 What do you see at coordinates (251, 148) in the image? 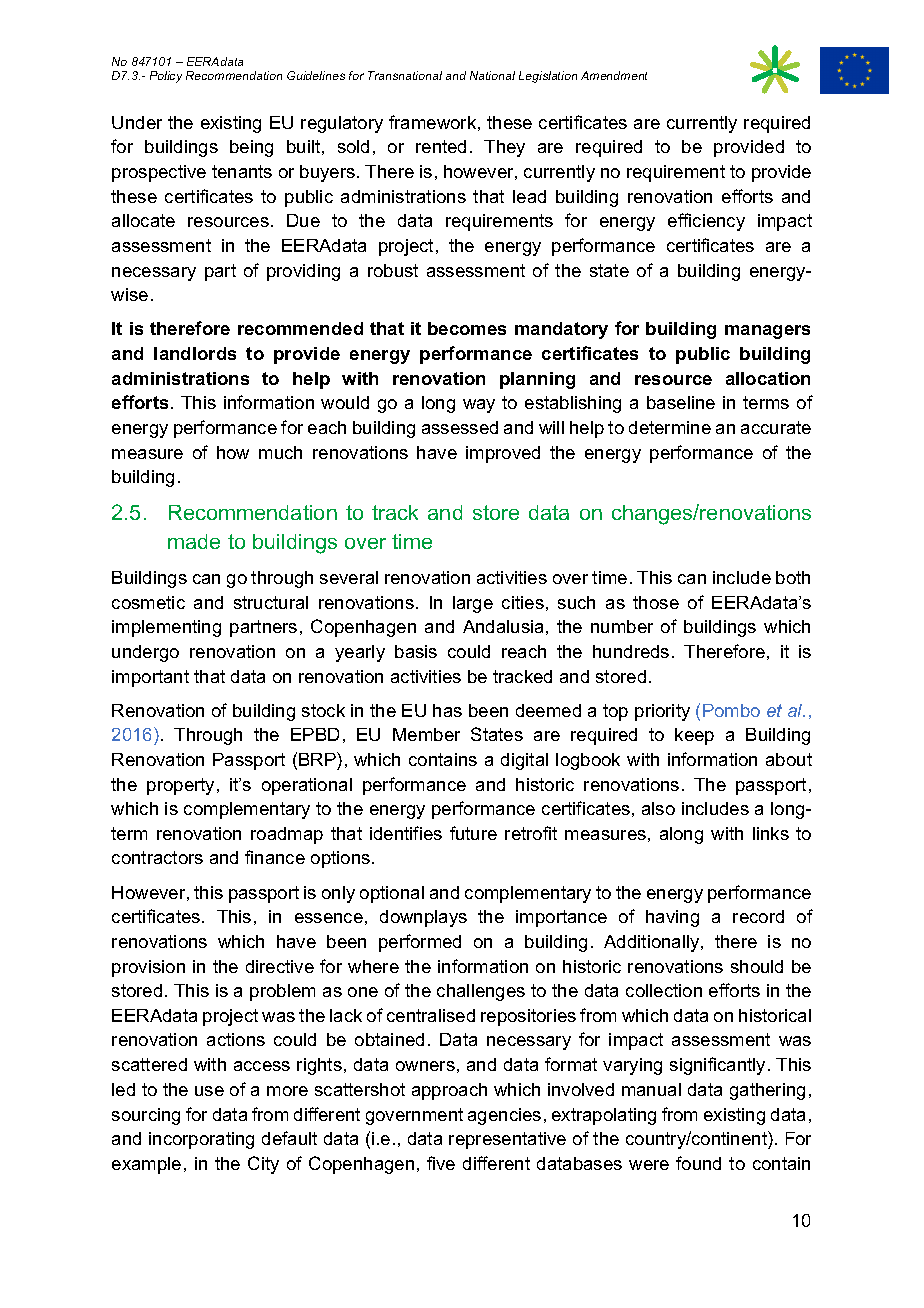
I see `being` at bounding box center [251, 148].
